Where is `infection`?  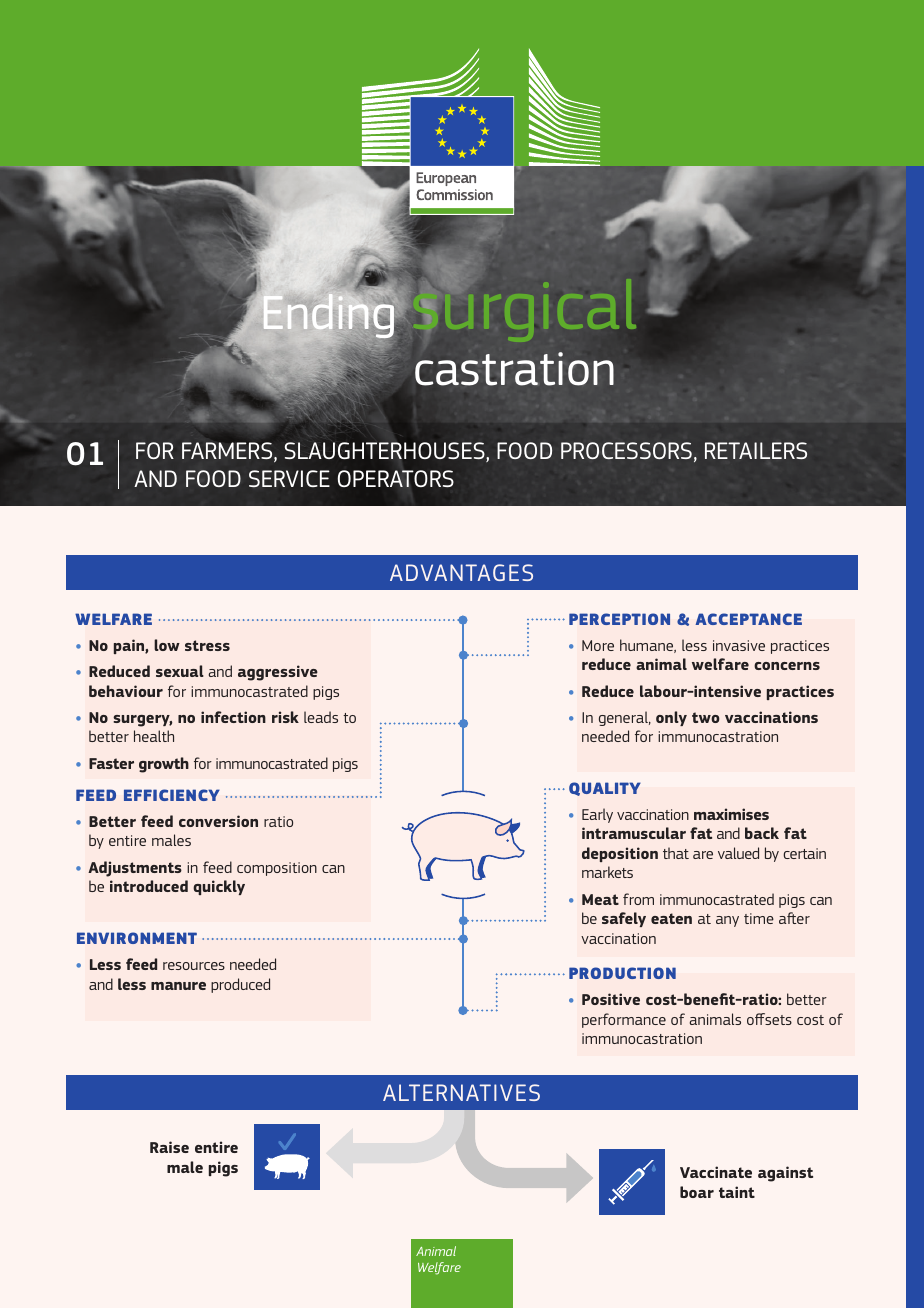 infection is located at coordinates (233, 717).
